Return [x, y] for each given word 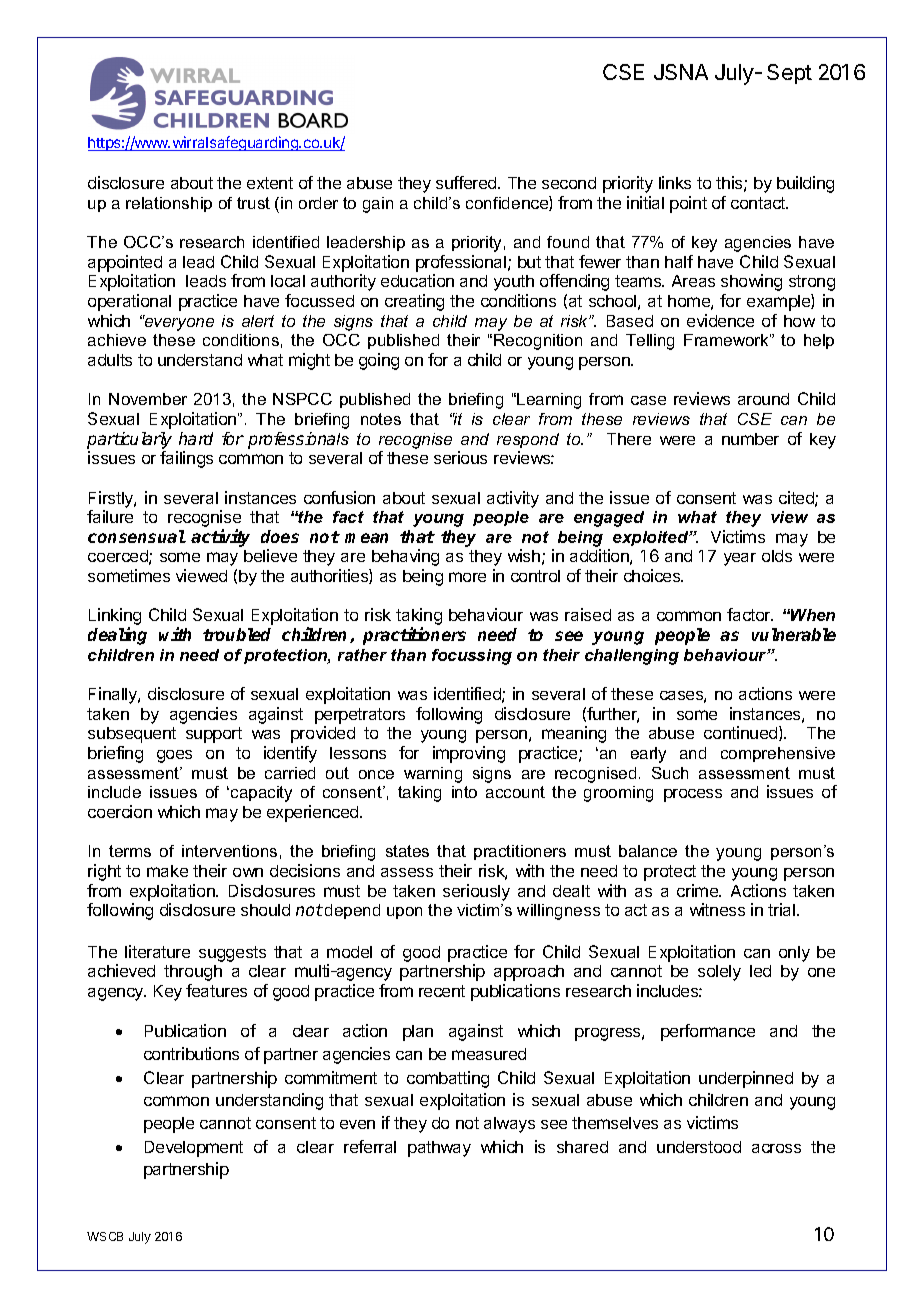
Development [194, 1149]
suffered [467, 182]
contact [759, 203]
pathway [439, 1149]
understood [699, 1147]
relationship [169, 204]
